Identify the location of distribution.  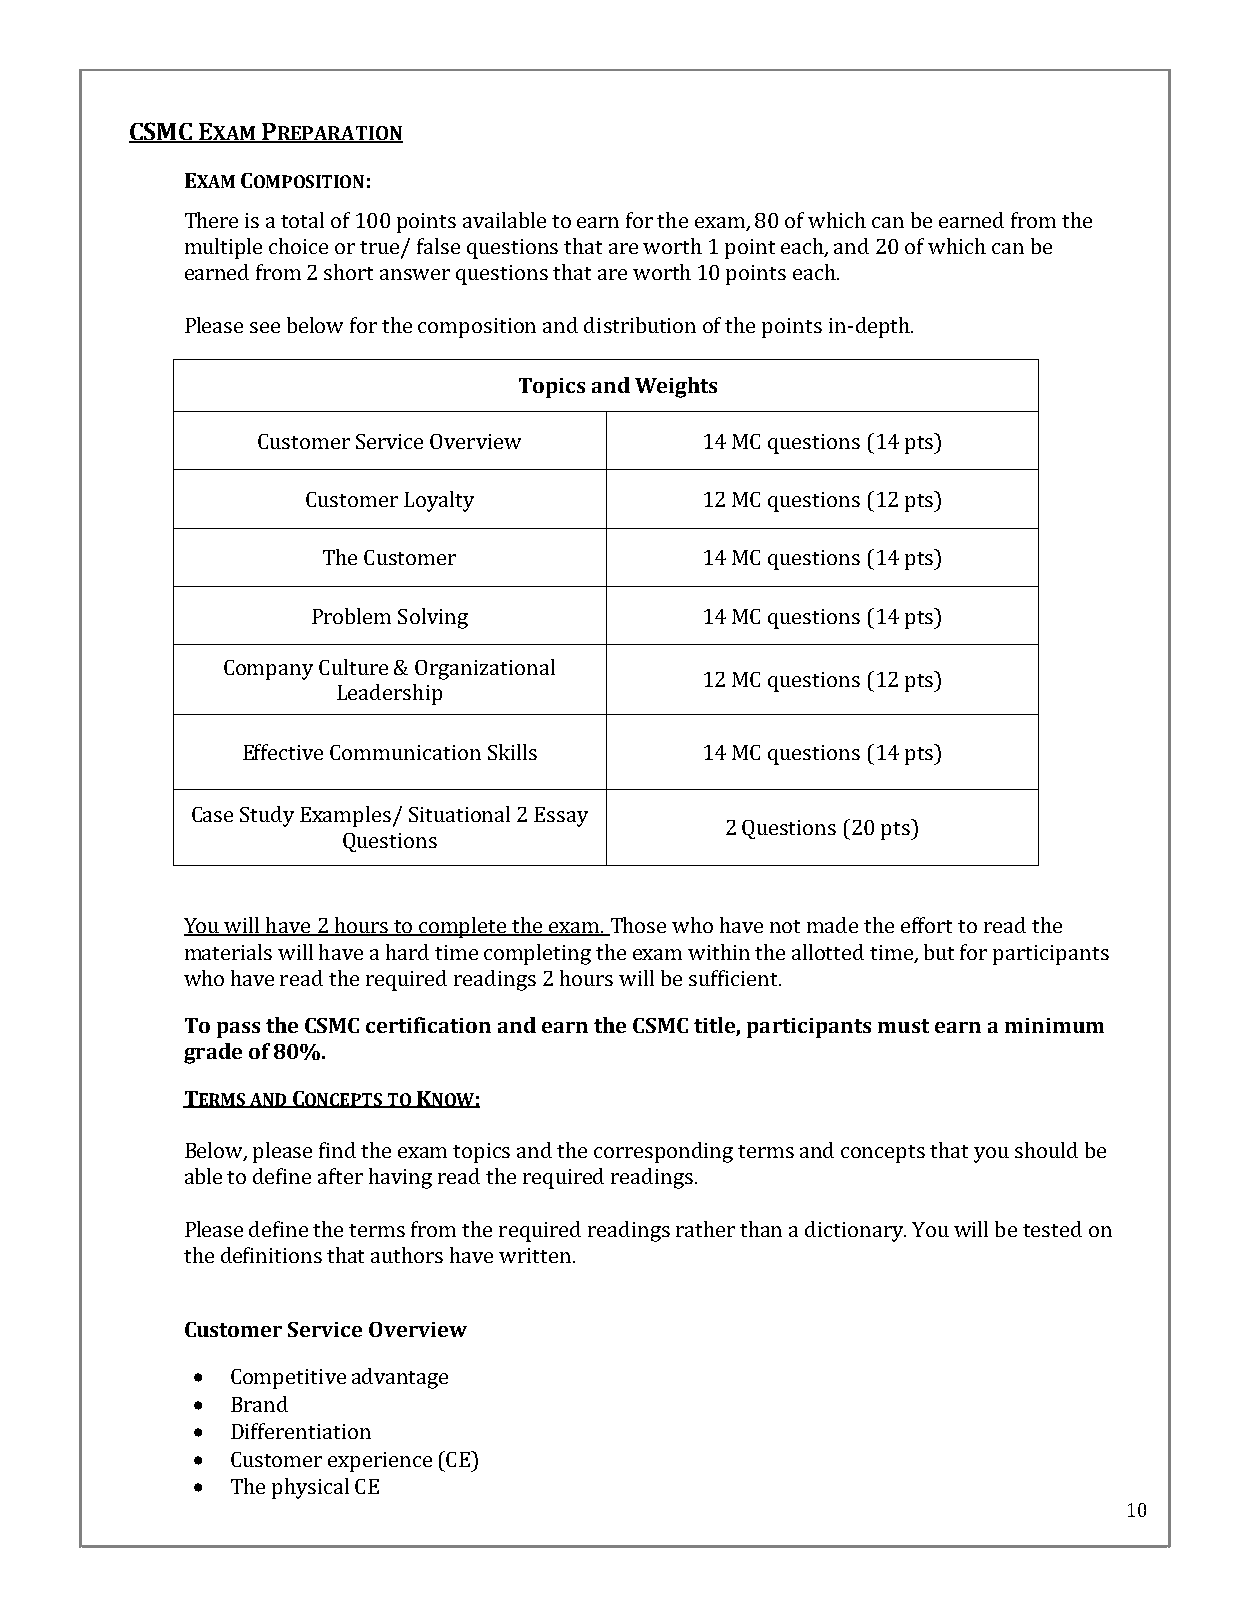
(640, 325).
